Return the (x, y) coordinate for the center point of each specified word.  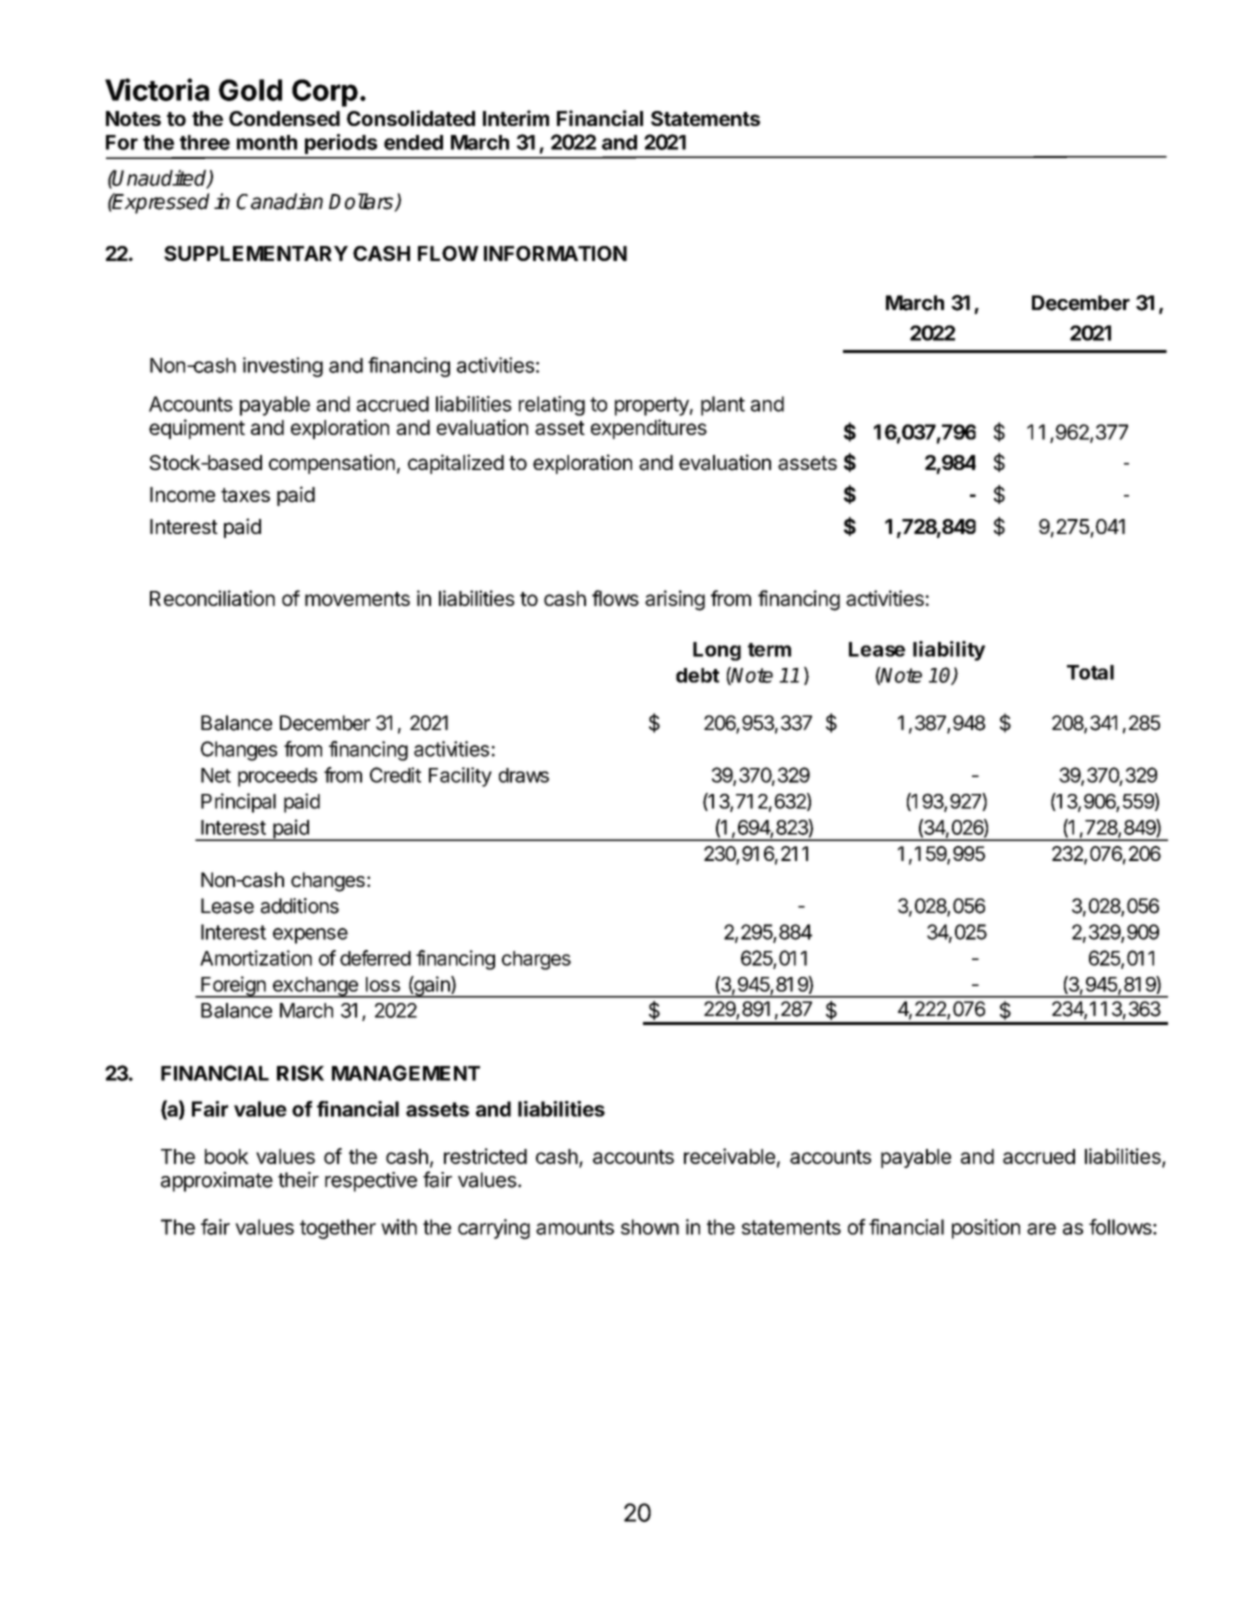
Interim (516, 118)
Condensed (284, 118)
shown (650, 1227)
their (298, 1180)
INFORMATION (555, 253)
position (986, 1229)
